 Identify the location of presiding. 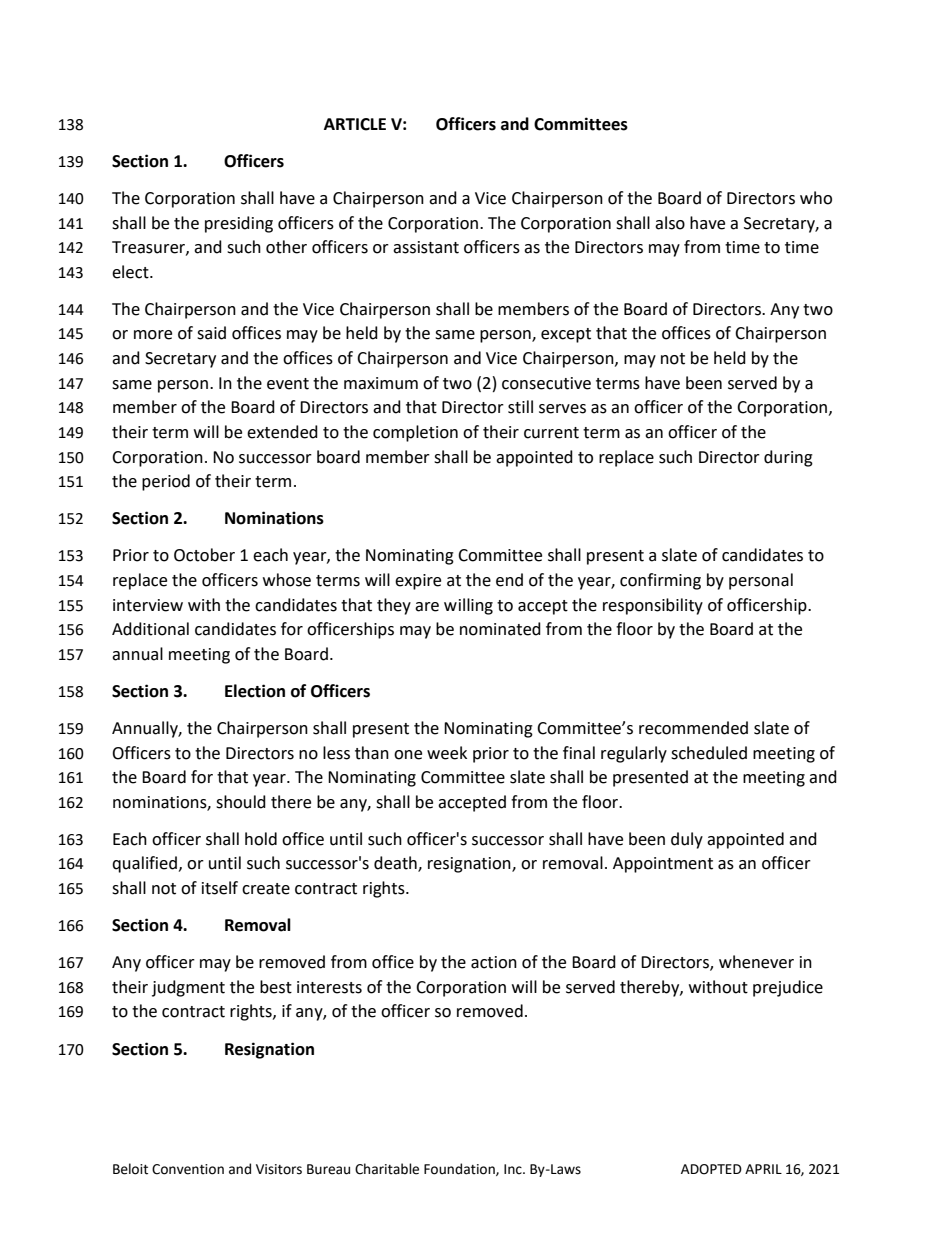
(239, 224).
